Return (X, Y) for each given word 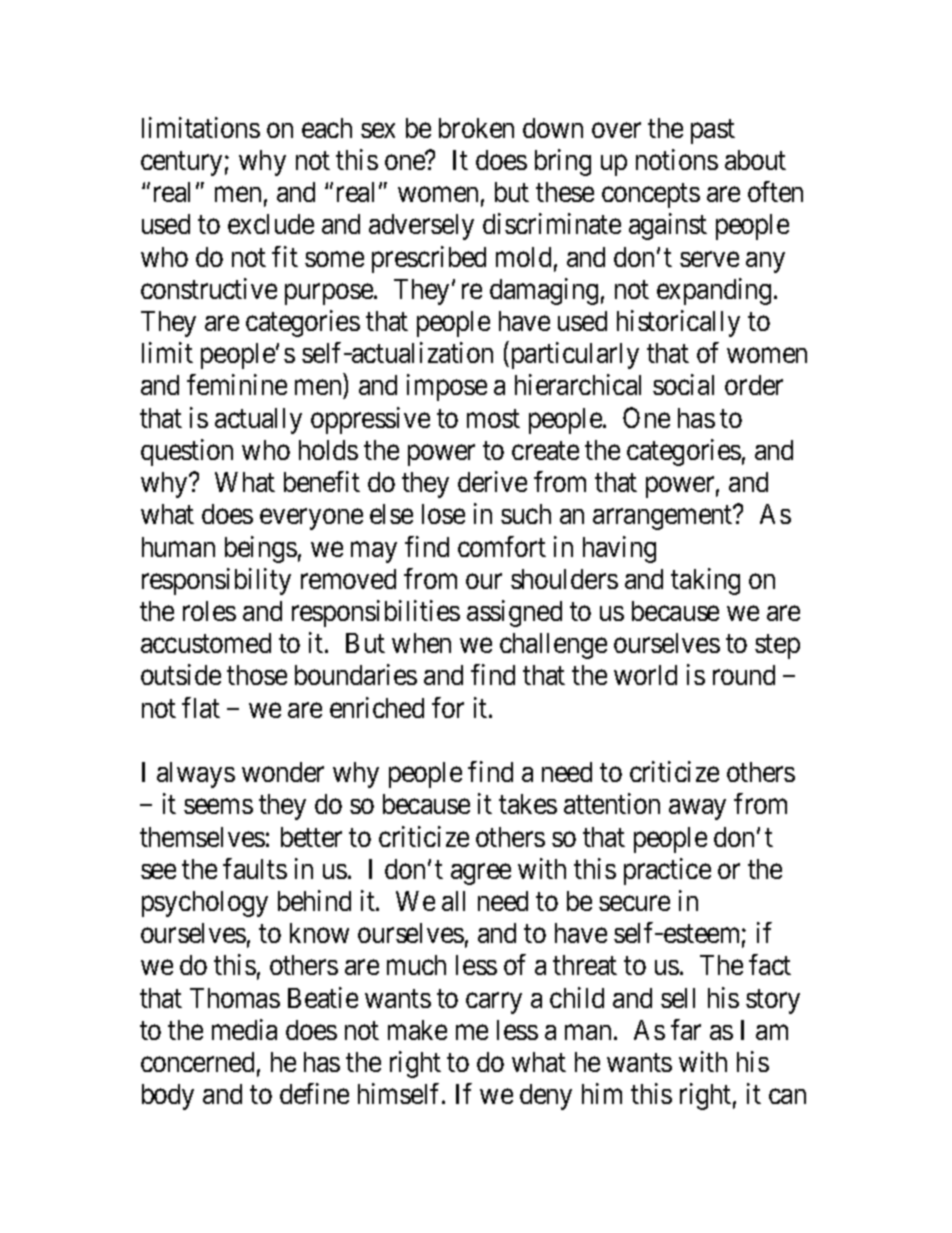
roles (209, 611)
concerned (197, 1062)
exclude (271, 224)
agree (481, 874)
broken (476, 128)
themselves (202, 837)
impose (447, 387)
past (713, 131)
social (683, 384)
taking (705, 581)
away (697, 809)
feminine (237, 384)
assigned (514, 613)
